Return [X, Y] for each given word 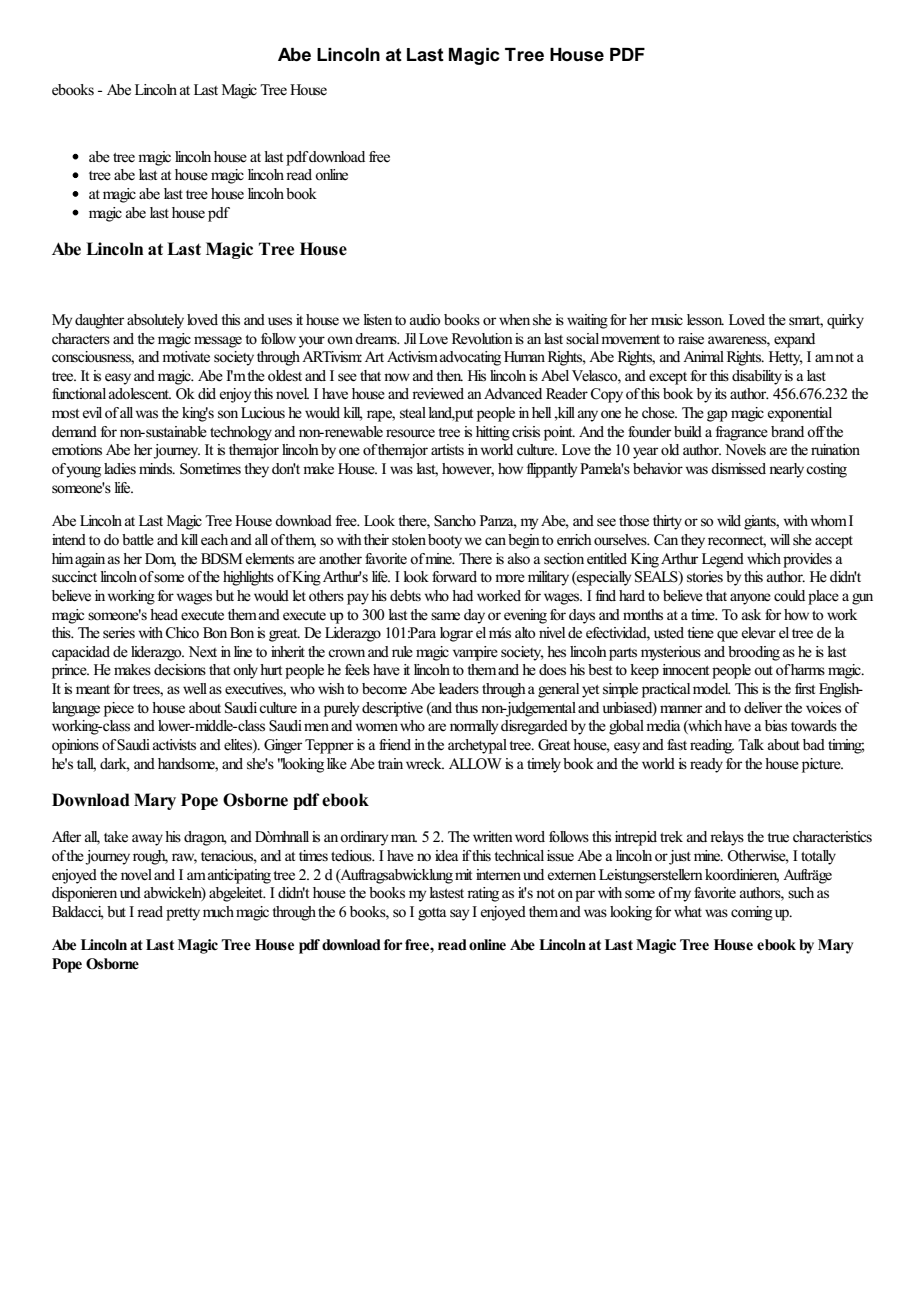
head [164, 615]
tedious [352, 856]
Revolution [482, 339]
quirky [845, 321]
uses [280, 321]
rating [483, 894]
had [462, 595]
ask [751, 614]
